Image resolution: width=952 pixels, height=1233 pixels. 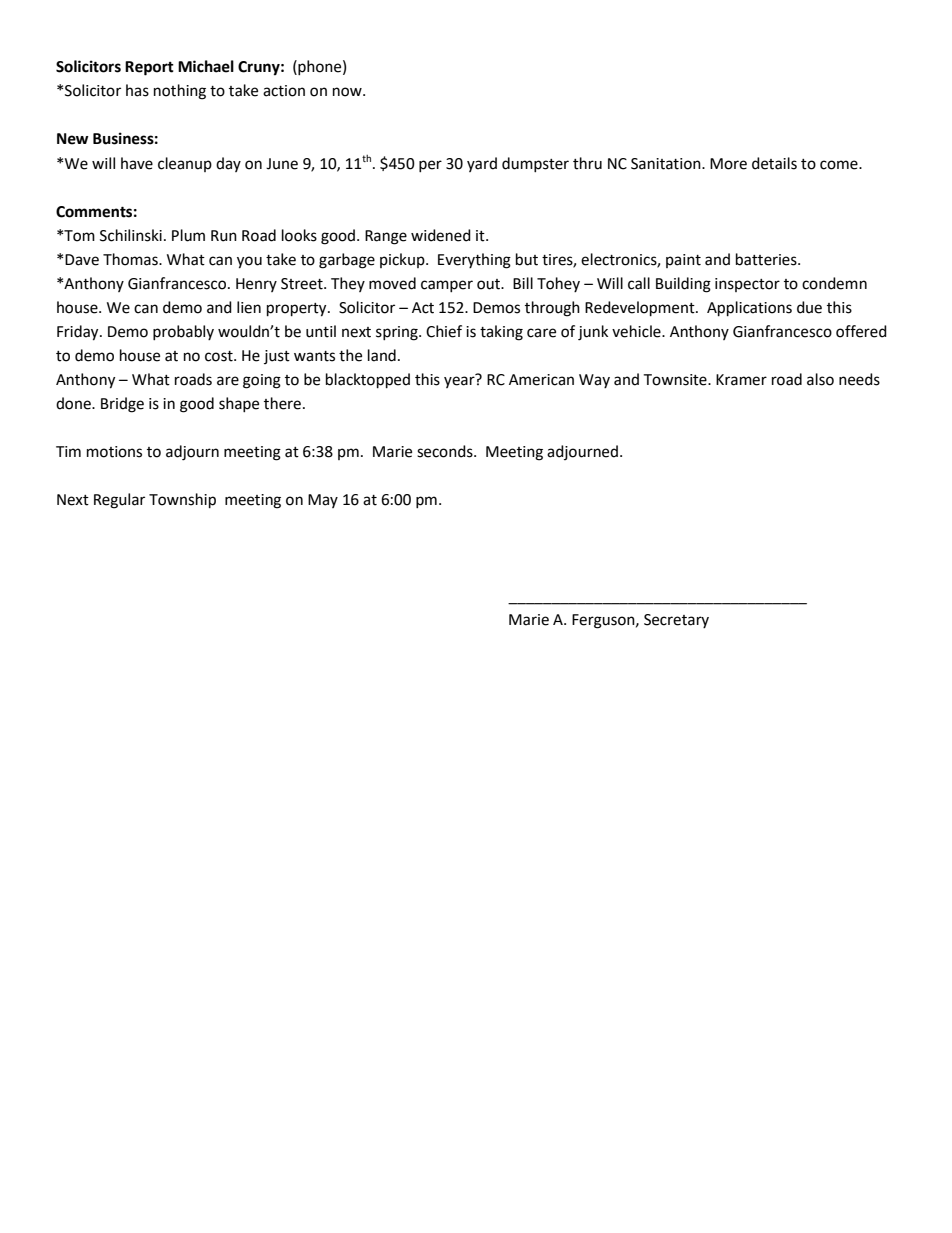 I want to click on More, so click(x=728, y=164).
